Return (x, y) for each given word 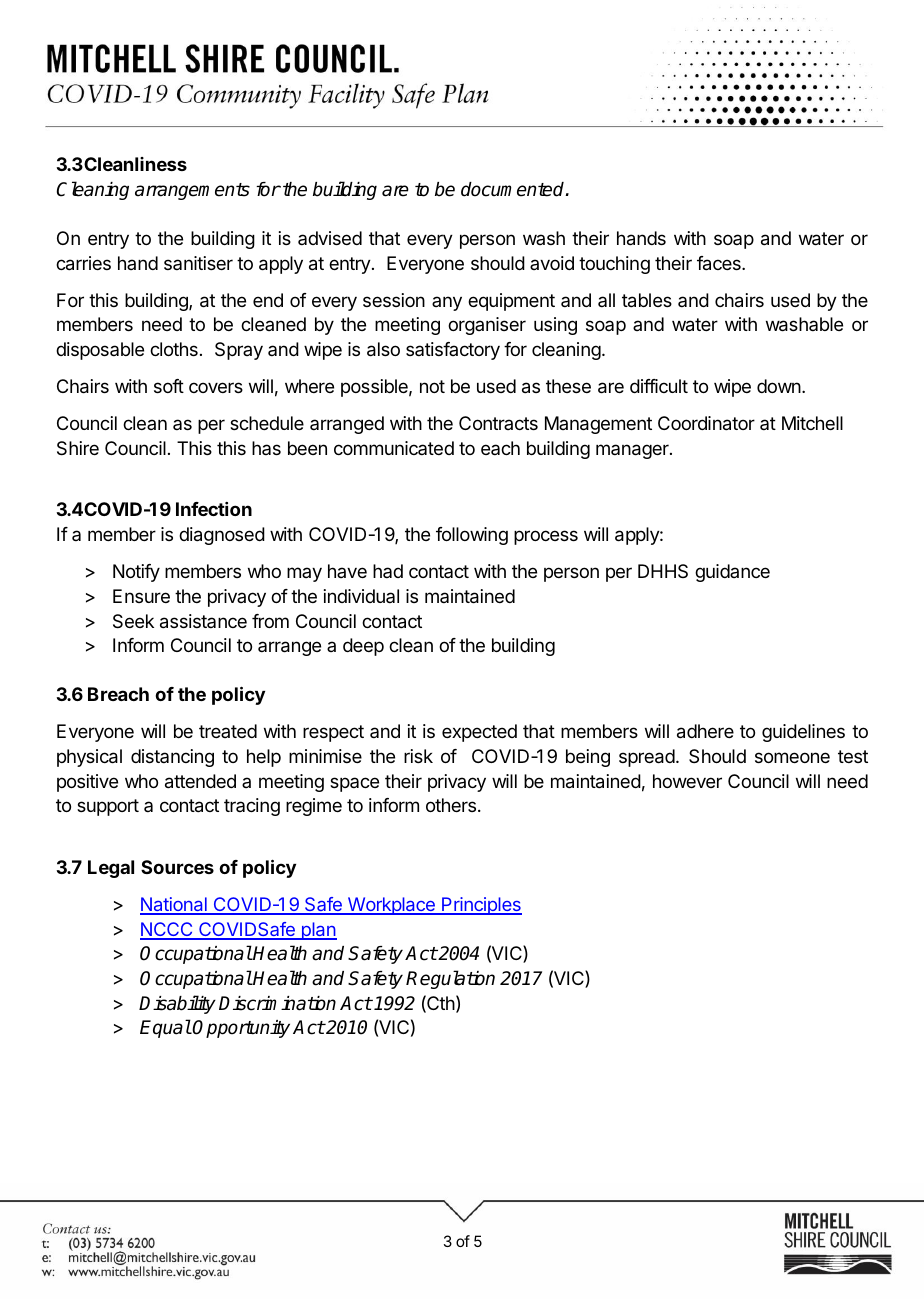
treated (228, 731)
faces (720, 263)
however (687, 781)
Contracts (498, 423)
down (779, 386)
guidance (732, 573)
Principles (481, 906)
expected (479, 733)
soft (169, 386)
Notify (136, 573)
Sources (177, 867)
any (447, 303)
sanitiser (198, 263)
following (472, 536)
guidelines (803, 733)
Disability (177, 1004)
